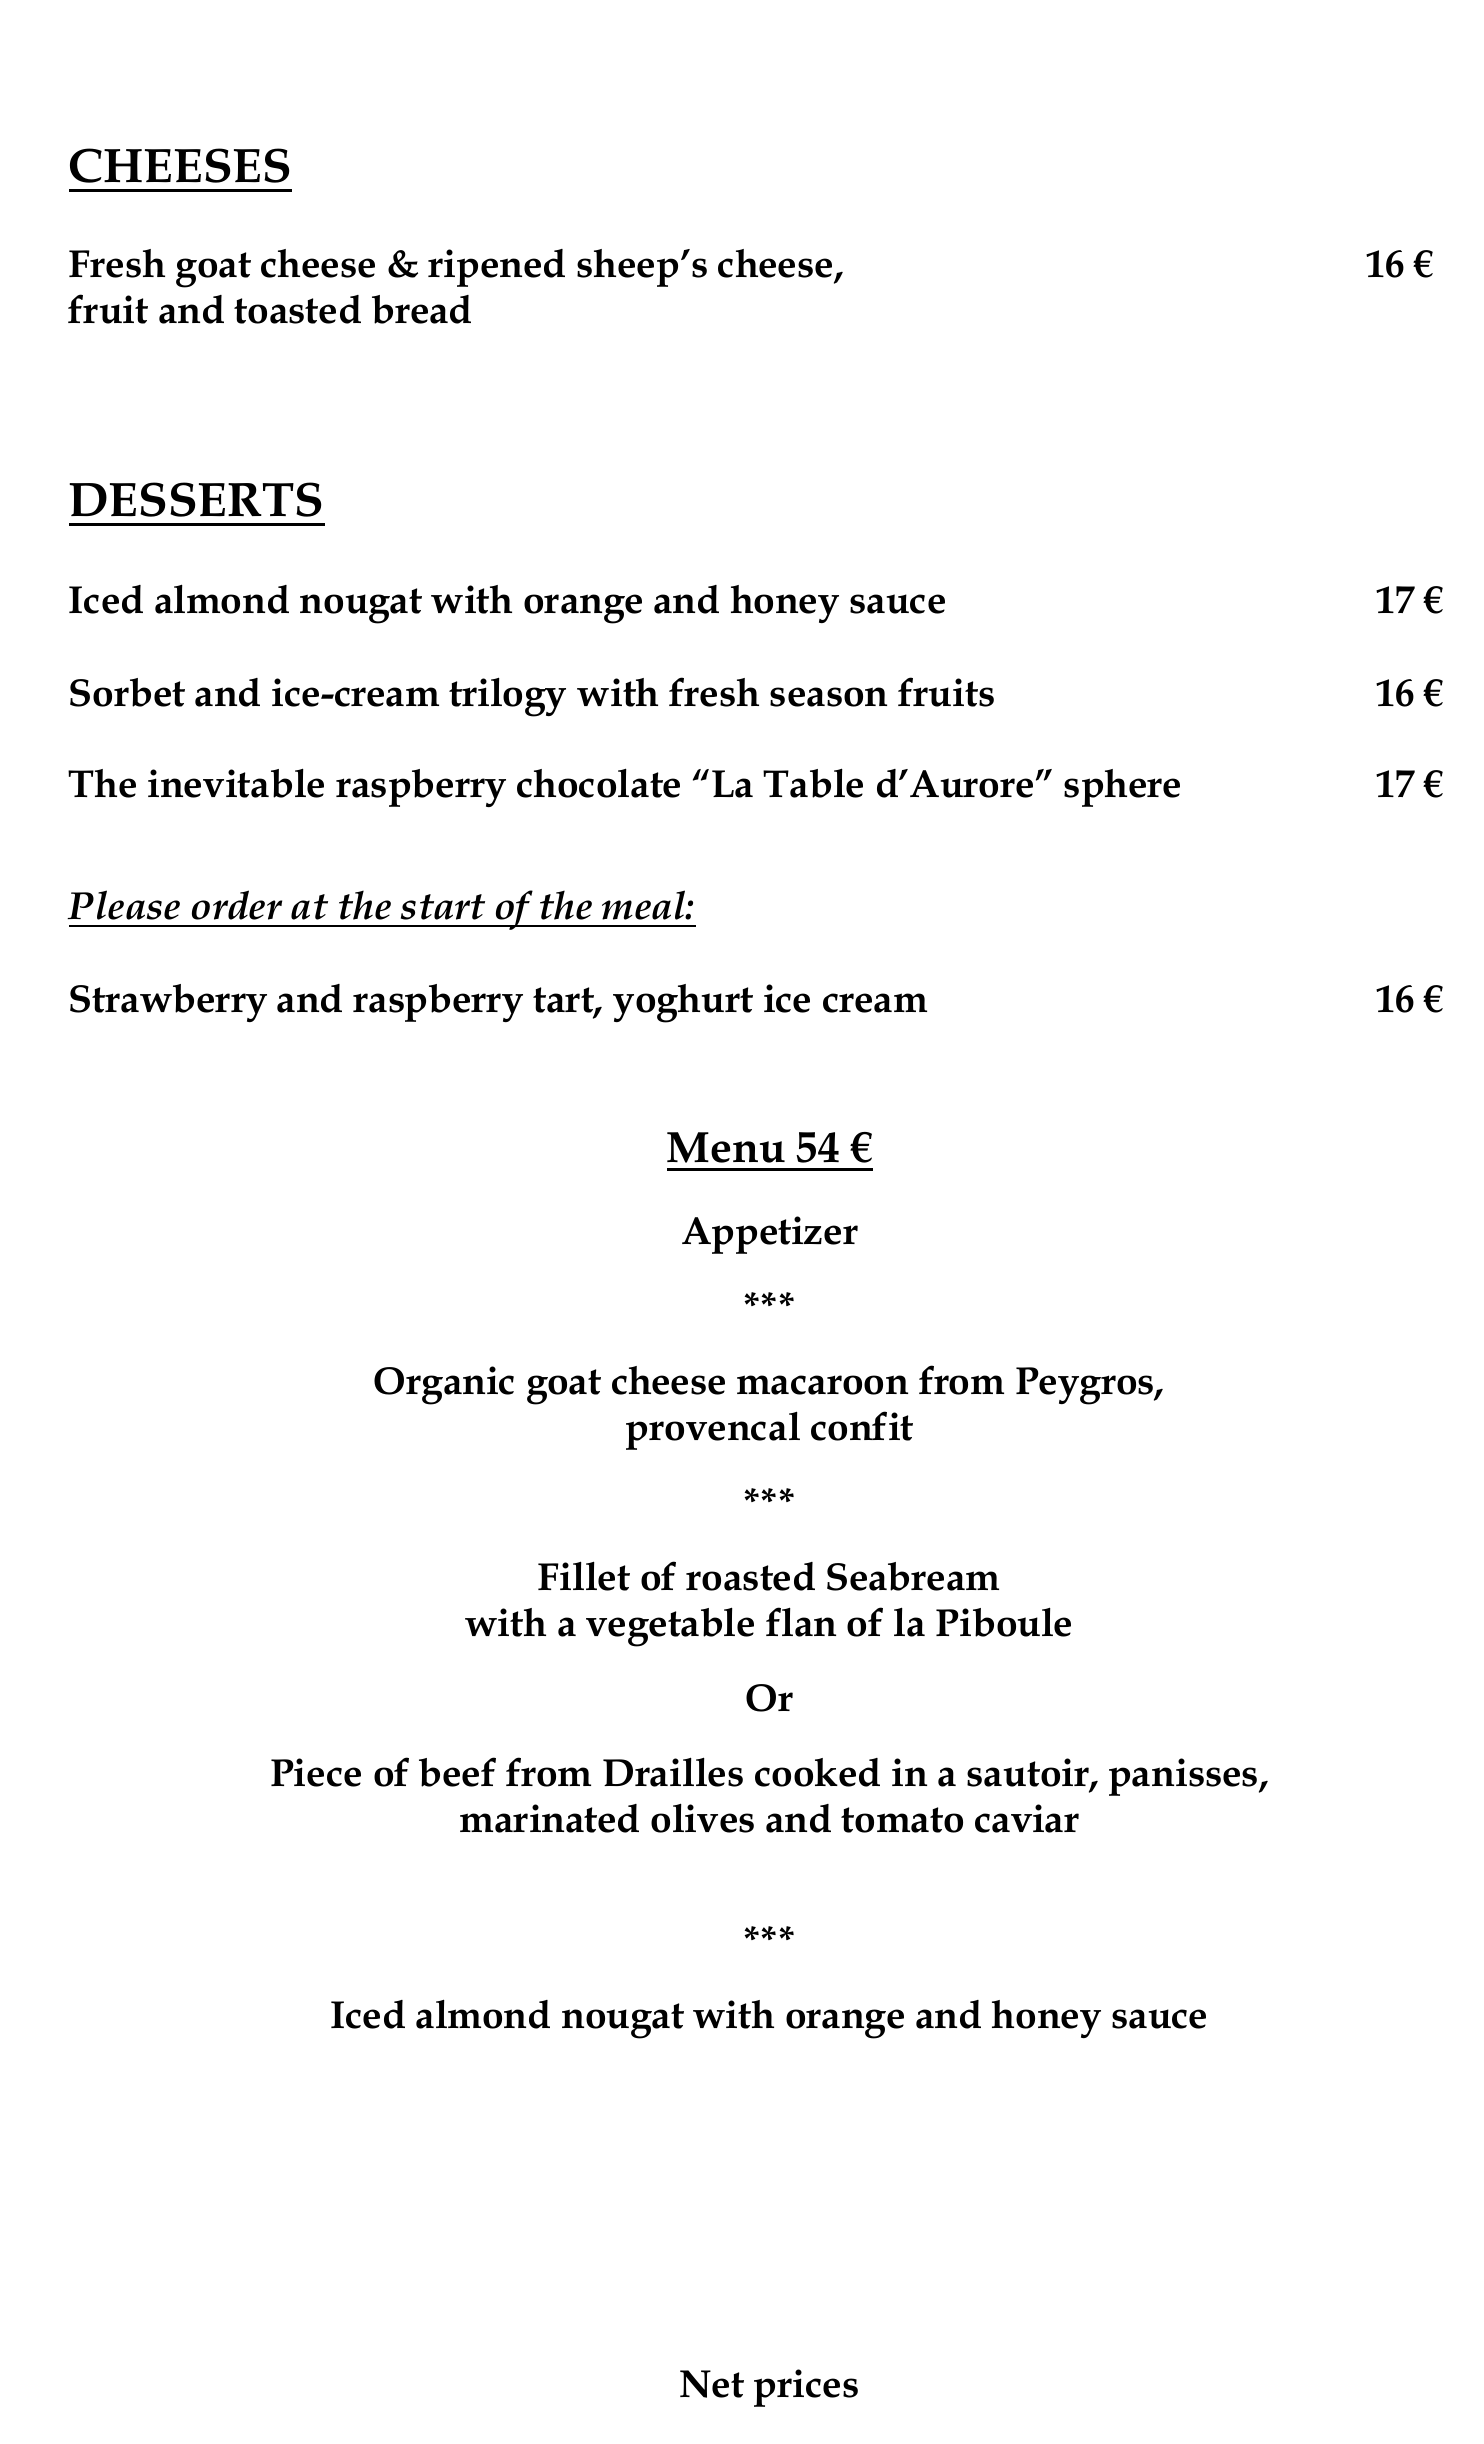 The width and height of the page is (1484, 2444). What do you see at coordinates (1122, 788) in the page?
I see `sphere` at bounding box center [1122, 788].
